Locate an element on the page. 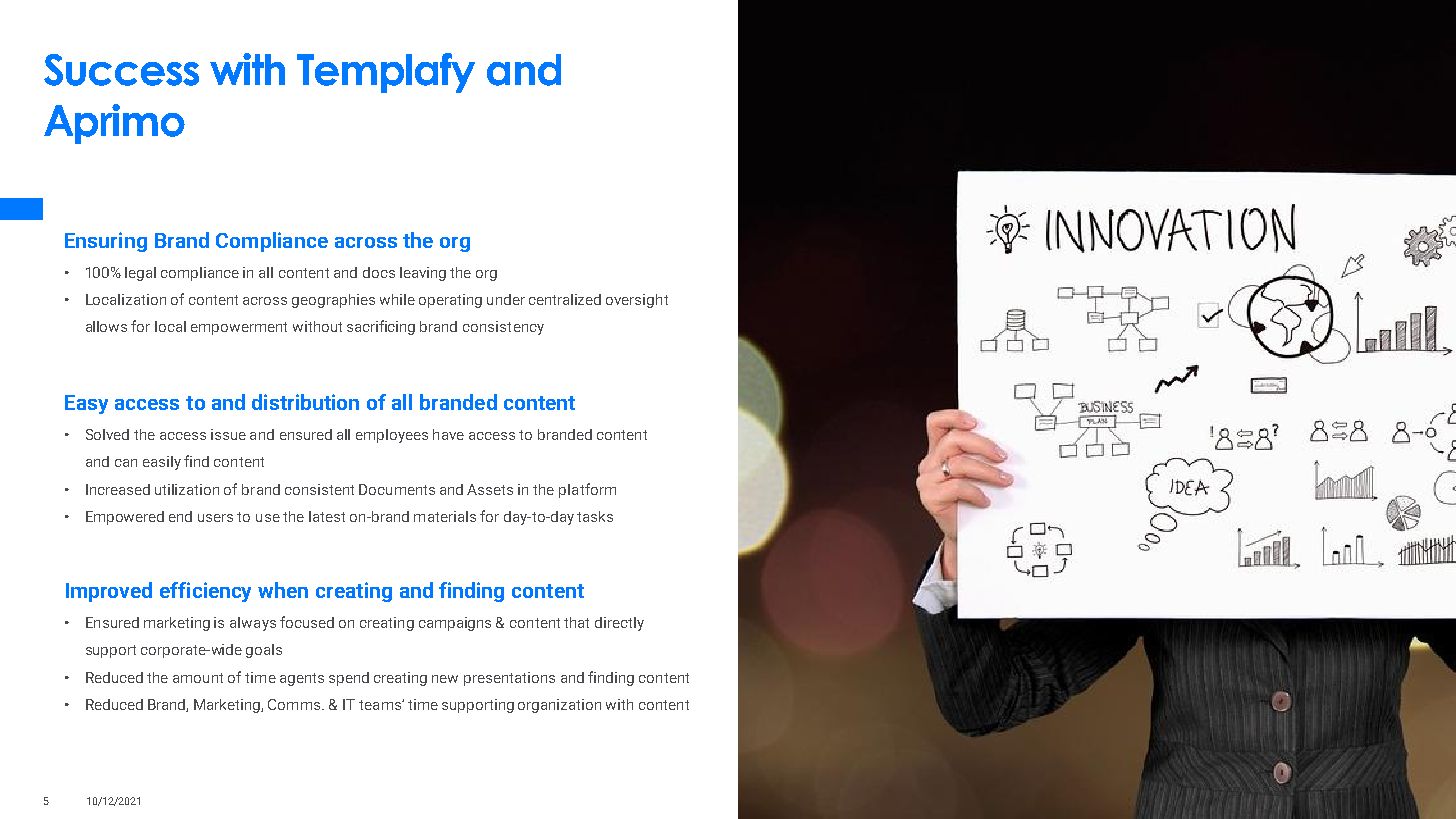 Image resolution: width=1456 pixels, height=819 pixels. organization is located at coordinates (559, 706).
